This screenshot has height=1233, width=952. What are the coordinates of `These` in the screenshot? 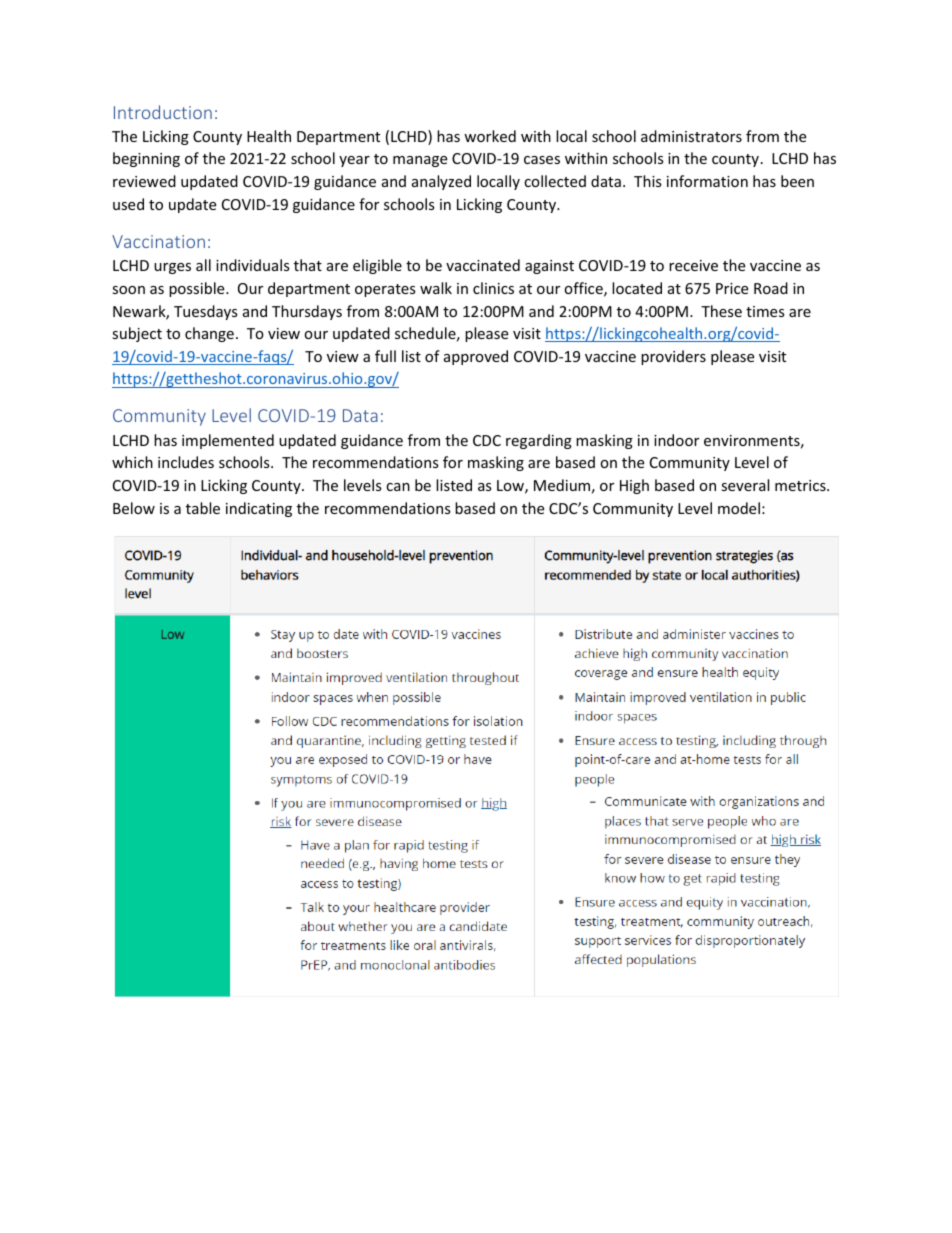 It's located at (721, 311).
